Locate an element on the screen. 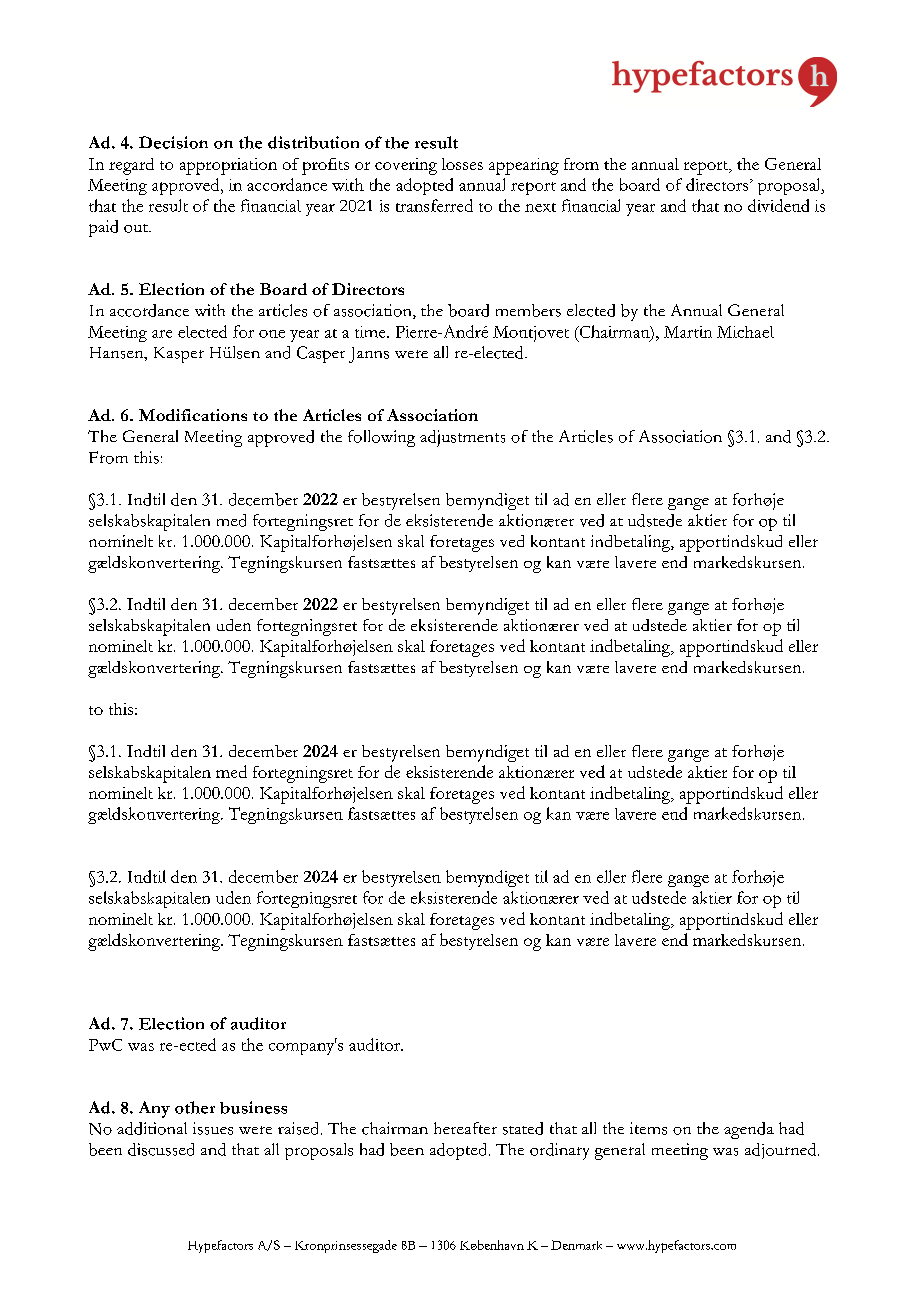 The width and height of the screenshot is (924, 1308). losses is located at coordinates (462, 164).
